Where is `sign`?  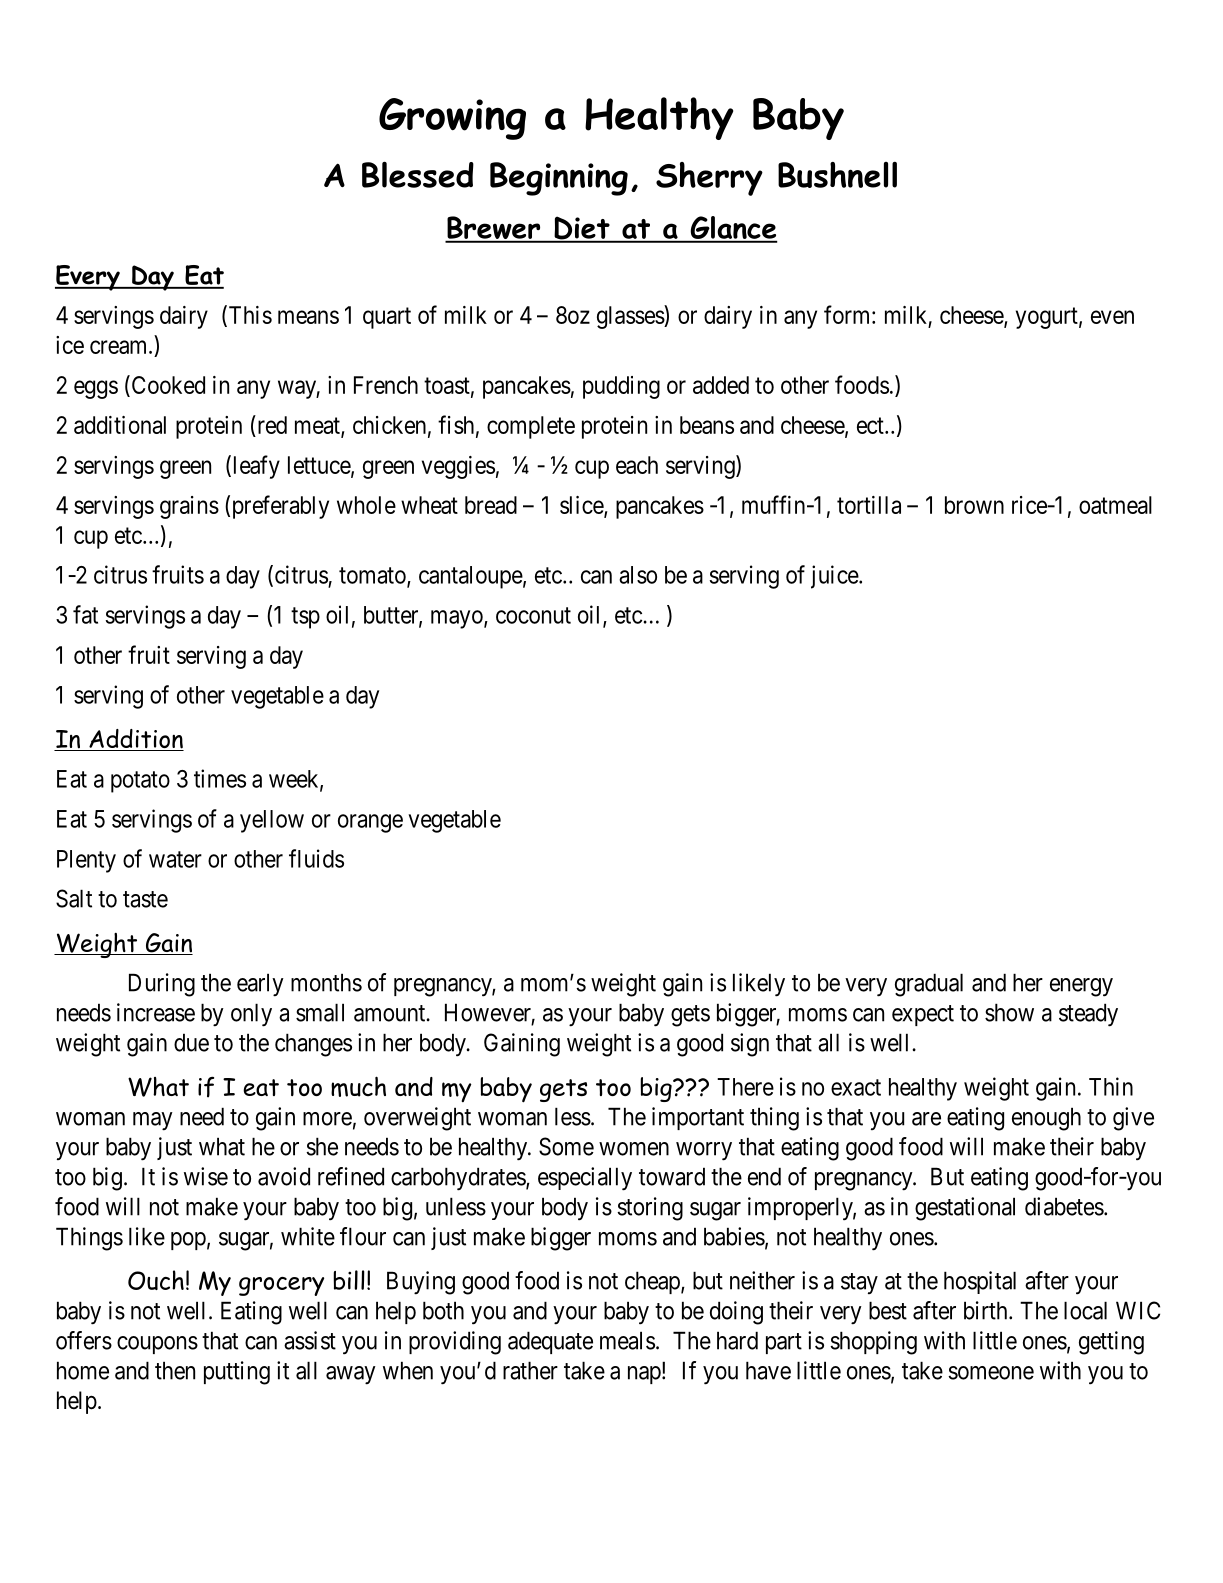
sign is located at coordinates (750, 1045).
